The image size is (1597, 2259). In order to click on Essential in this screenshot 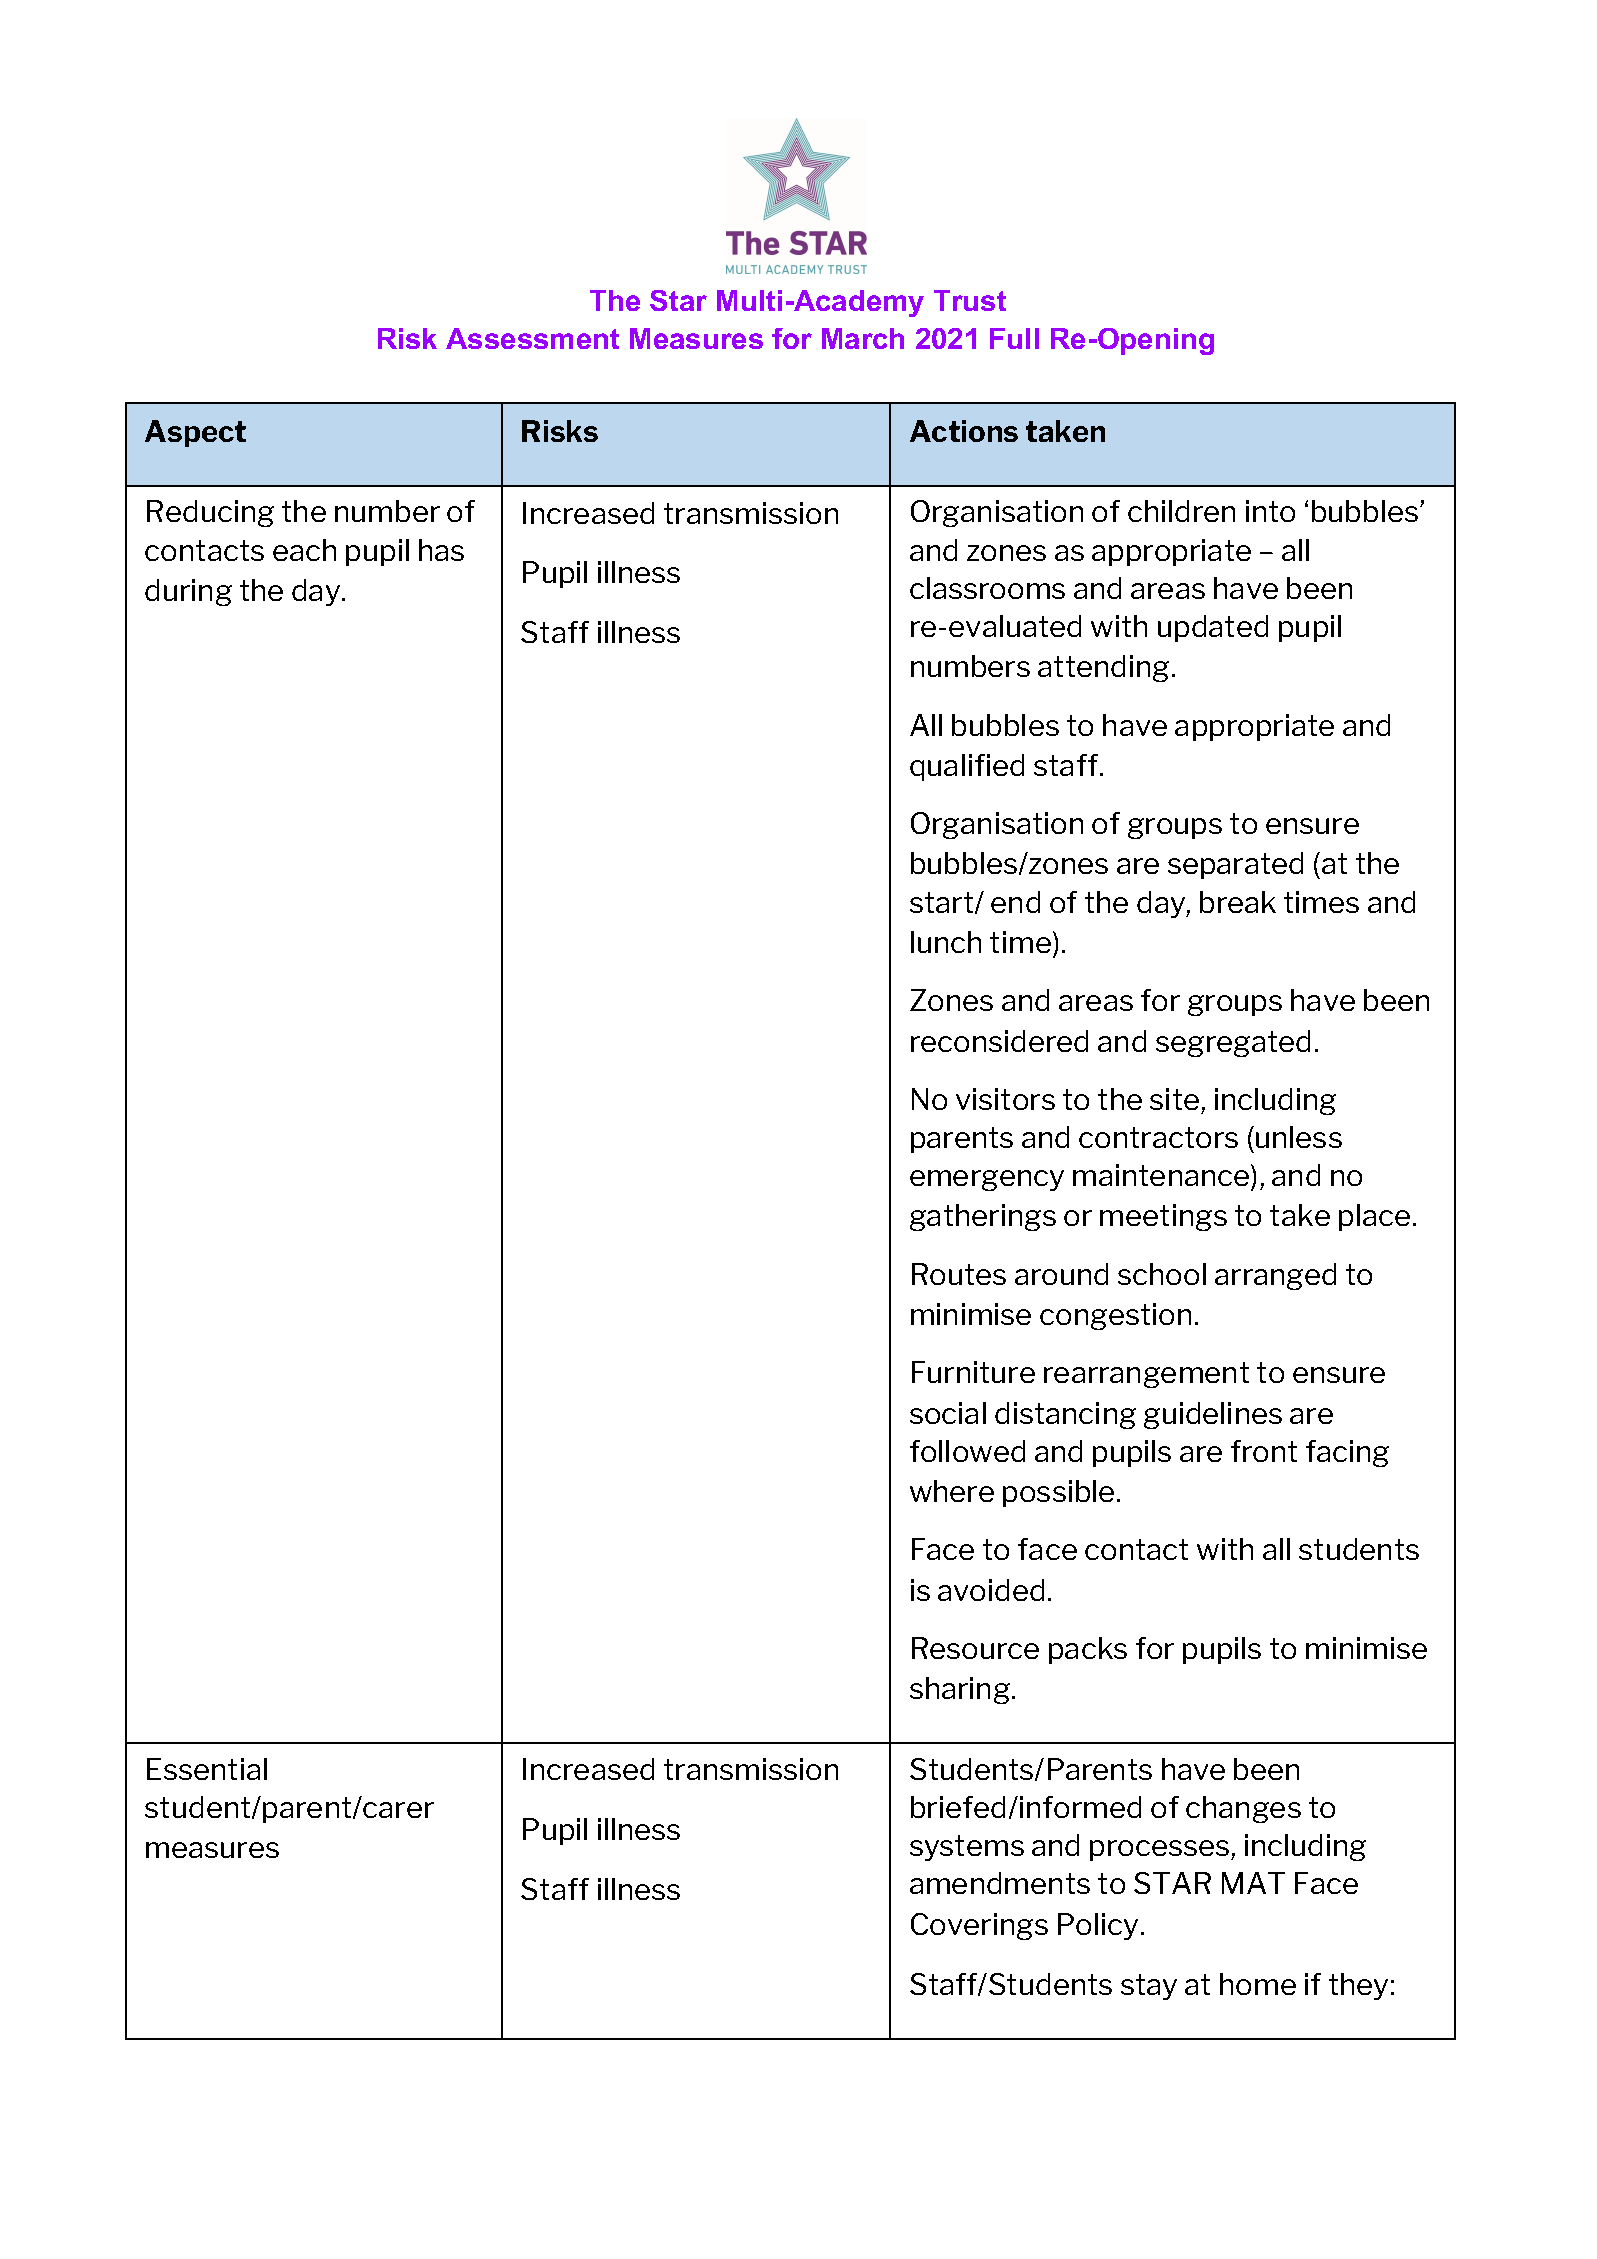, I will do `click(207, 1769)`.
